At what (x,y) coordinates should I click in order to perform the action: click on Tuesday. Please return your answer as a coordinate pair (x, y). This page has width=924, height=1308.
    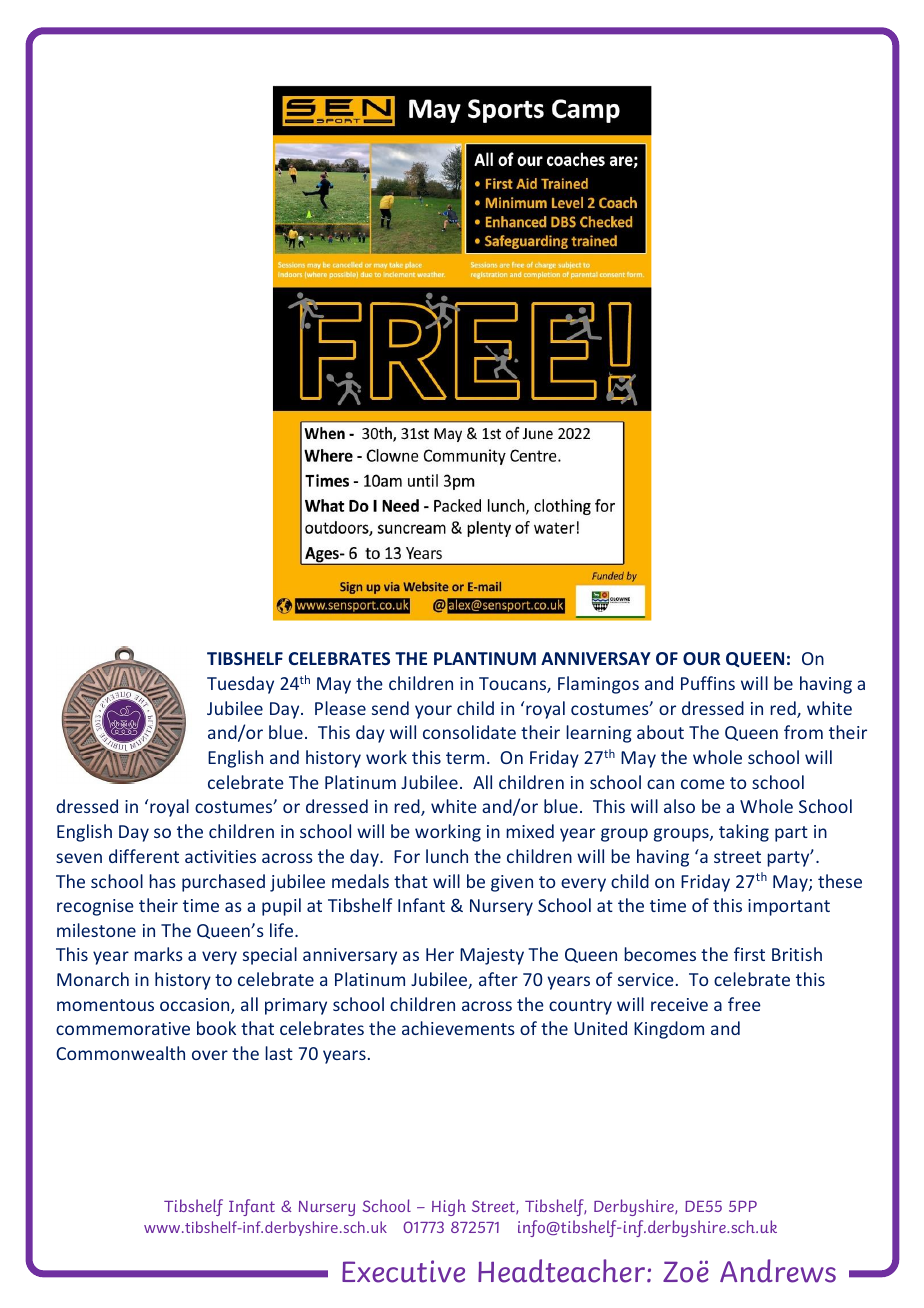
    Looking at the image, I should click on (240, 685).
